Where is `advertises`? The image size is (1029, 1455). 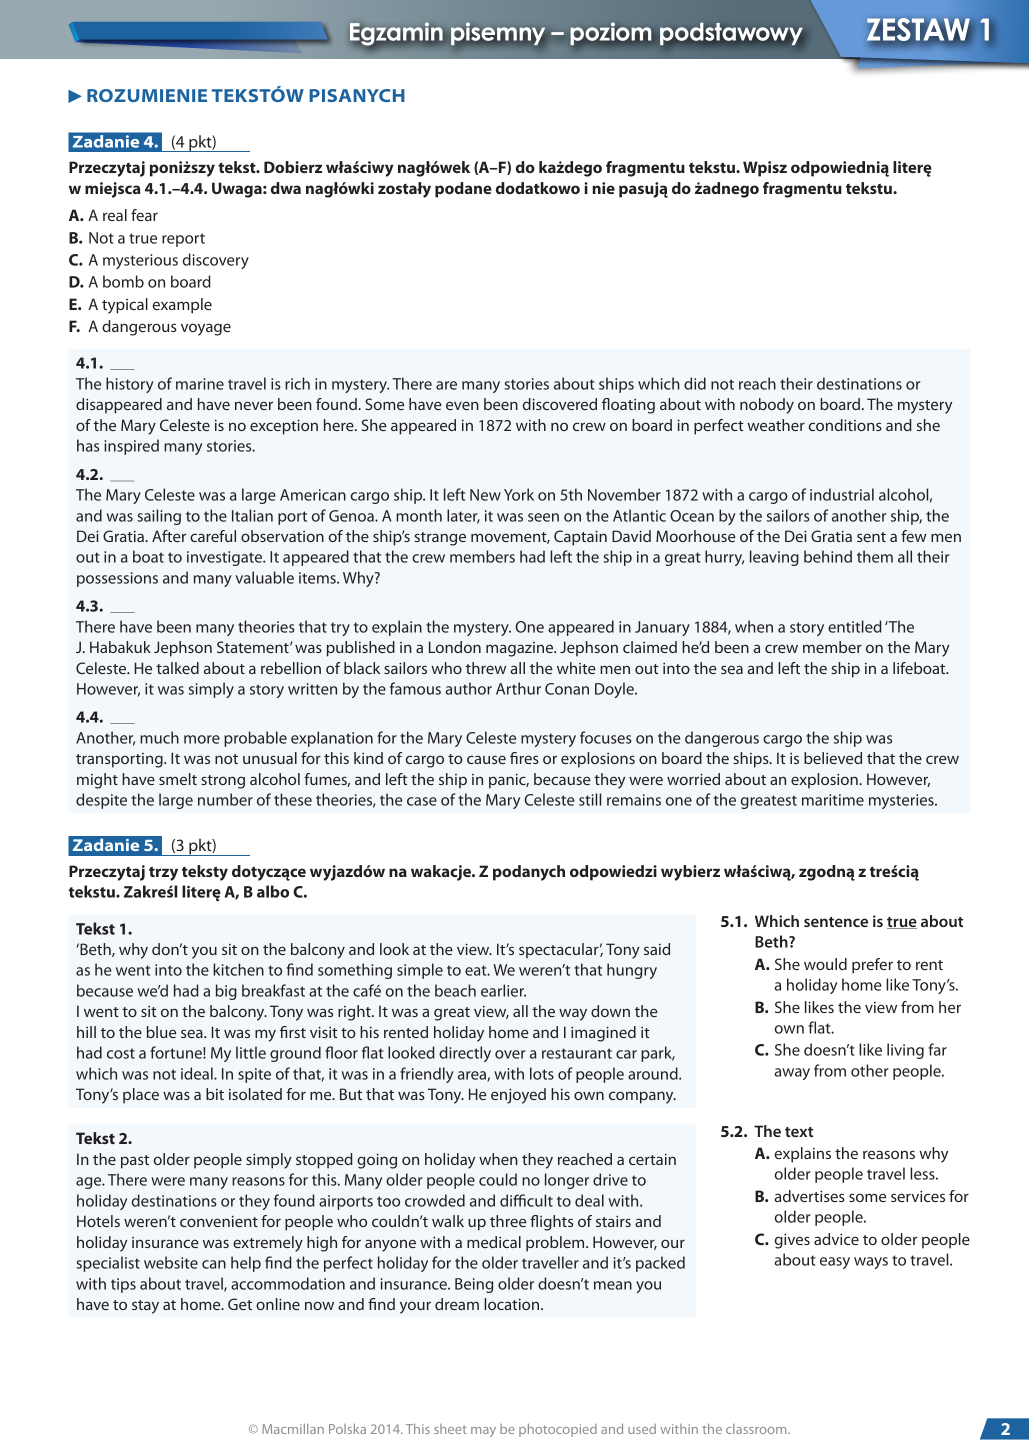 advertises is located at coordinates (809, 1196).
